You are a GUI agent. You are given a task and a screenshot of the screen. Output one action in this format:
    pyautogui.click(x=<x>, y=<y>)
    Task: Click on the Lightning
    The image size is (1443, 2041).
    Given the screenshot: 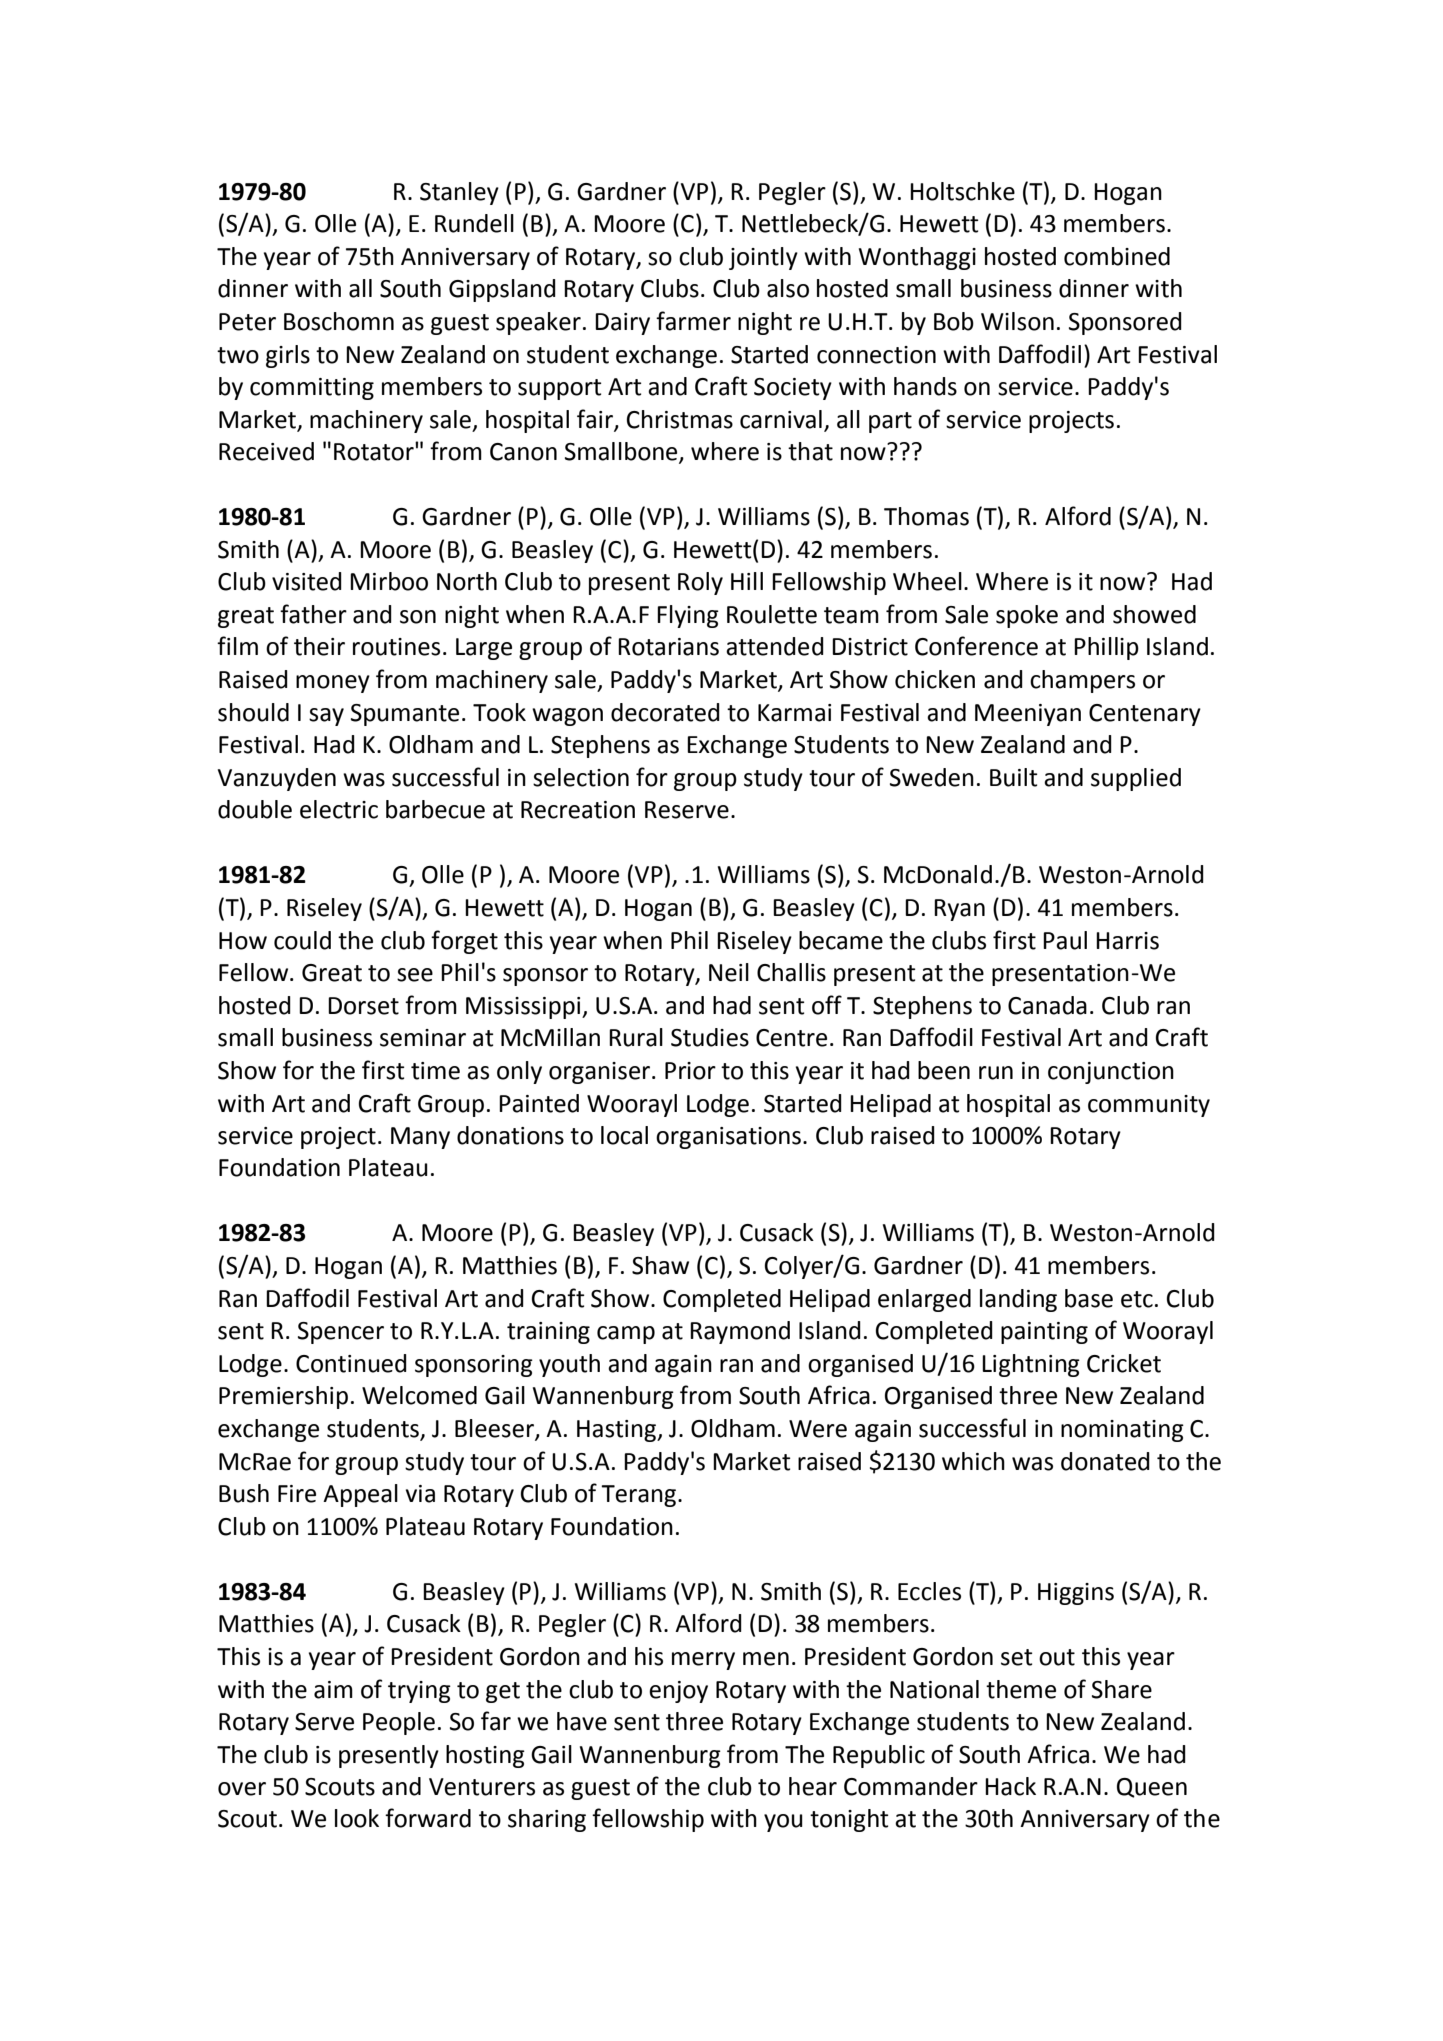 What is the action you would take?
    pyautogui.click(x=1031, y=1365)
